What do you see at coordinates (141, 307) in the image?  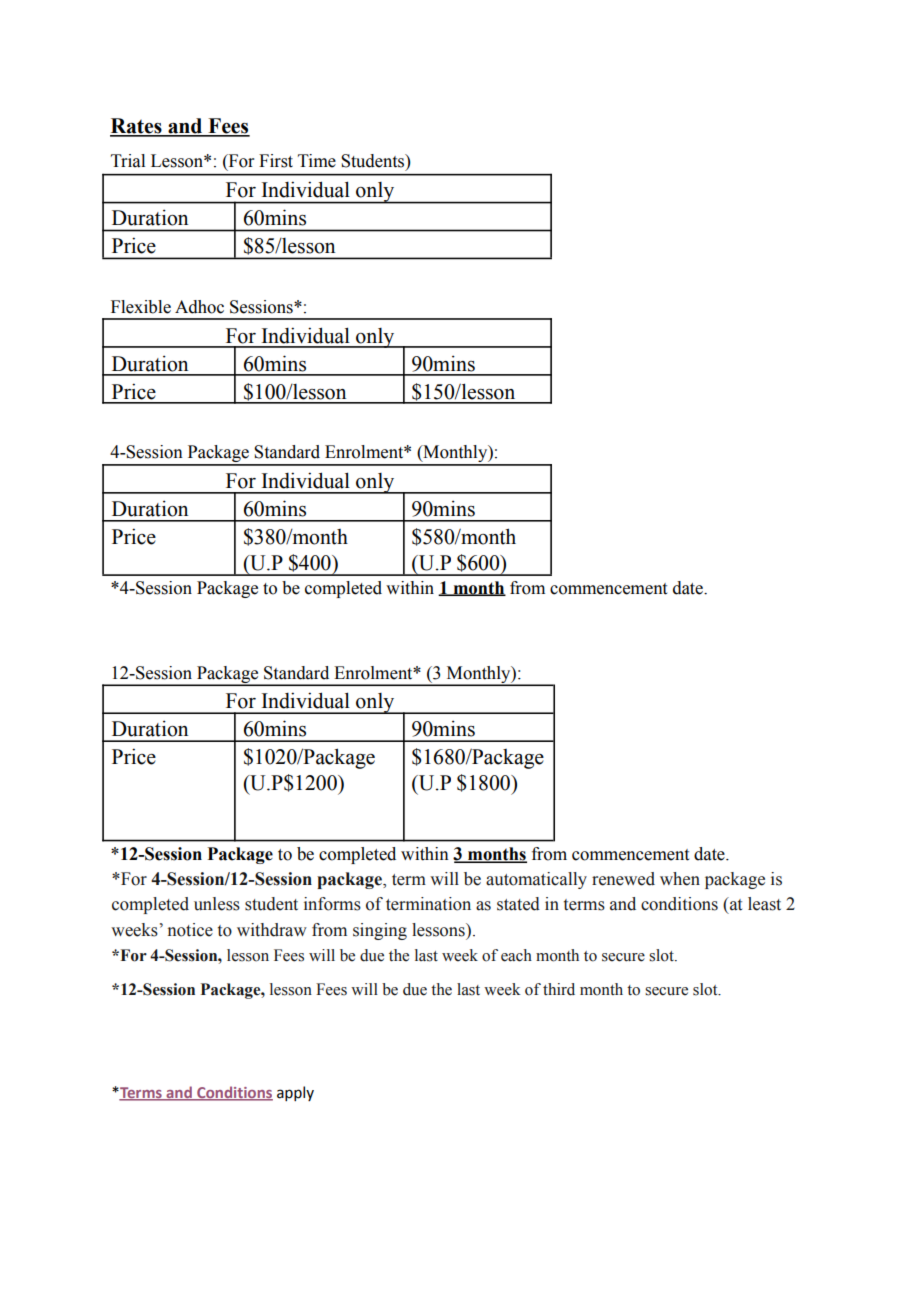 I see `Flexible` at bounding box center [141, 307].
